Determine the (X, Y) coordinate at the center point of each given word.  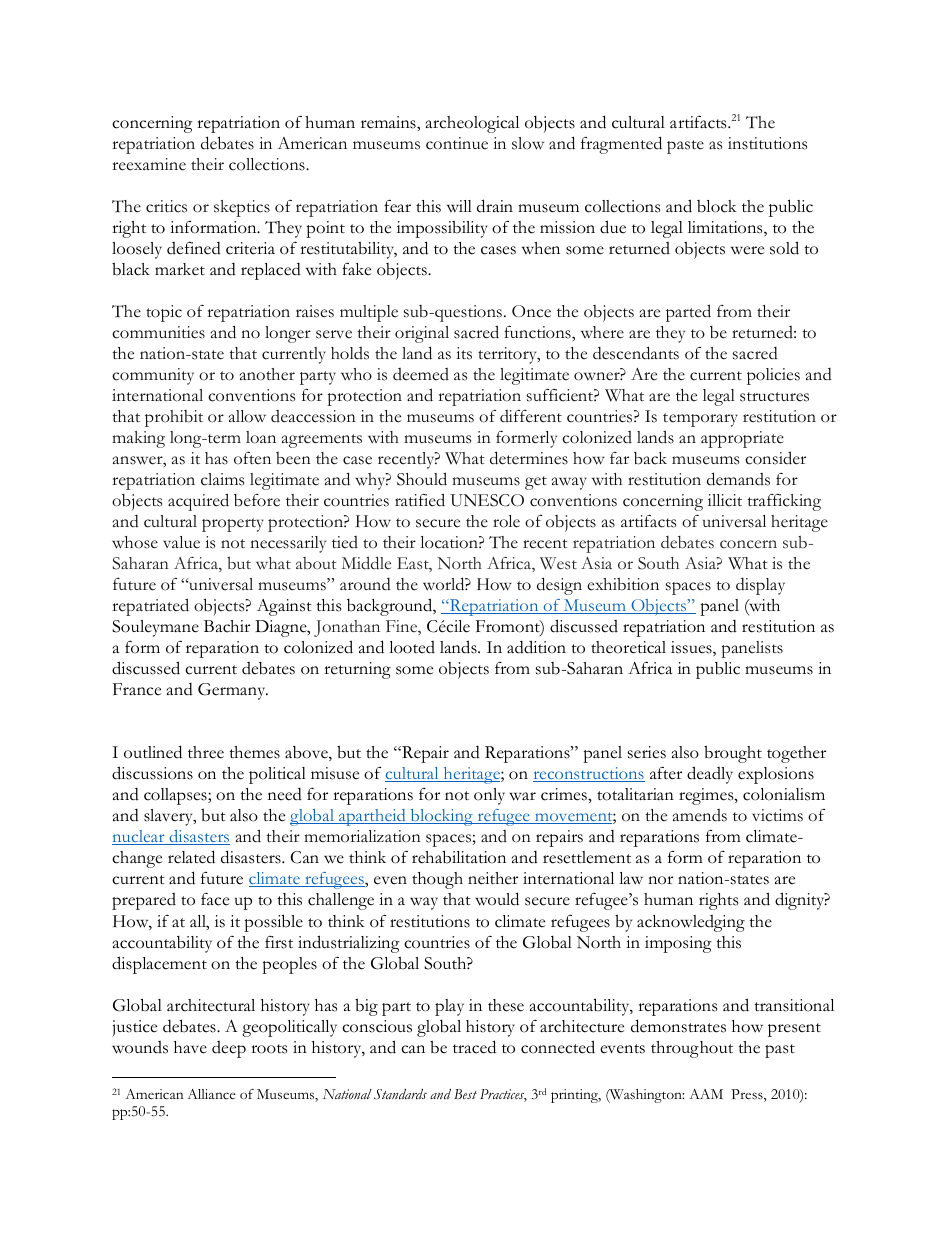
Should (422, 479)
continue (457, 143)
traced (474, 1047)
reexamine (149, 164)
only (489, 796)
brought (733, 754)
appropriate (742, 439)
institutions (767, 143)
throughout (692, 1049)
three (206, 752)
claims (222, 479)
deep (229, 1049)
